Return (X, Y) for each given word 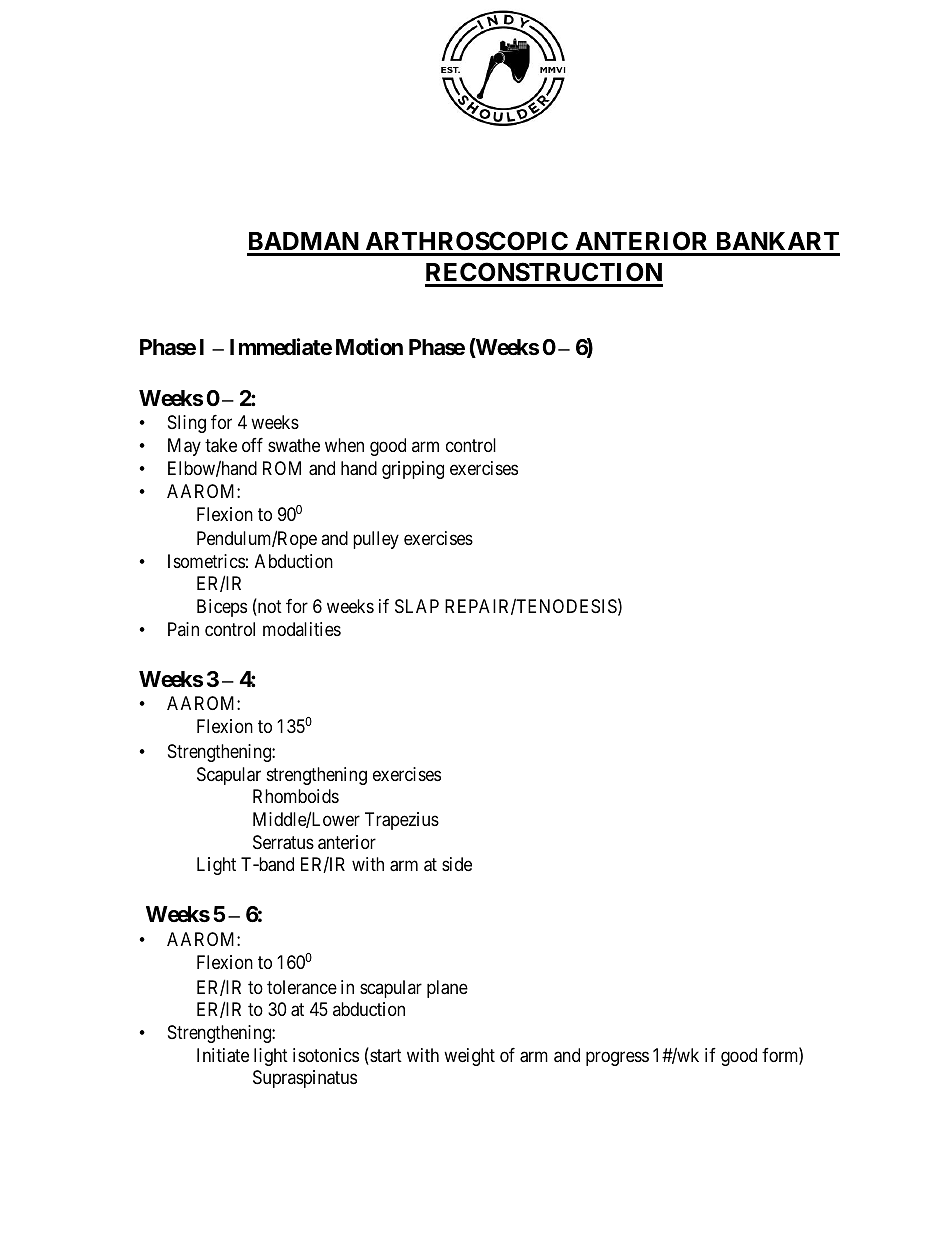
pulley (376, 540)
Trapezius (402, 821)
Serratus (283, 842)
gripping (413, 470)
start (385, 1057)
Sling (187, 424)
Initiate (223, 1055)
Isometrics (206, 561)
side (457, 864)
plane (447, 989)
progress (617, 1058)
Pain (183, 629)
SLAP (417, 606)
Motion (369, 346)
